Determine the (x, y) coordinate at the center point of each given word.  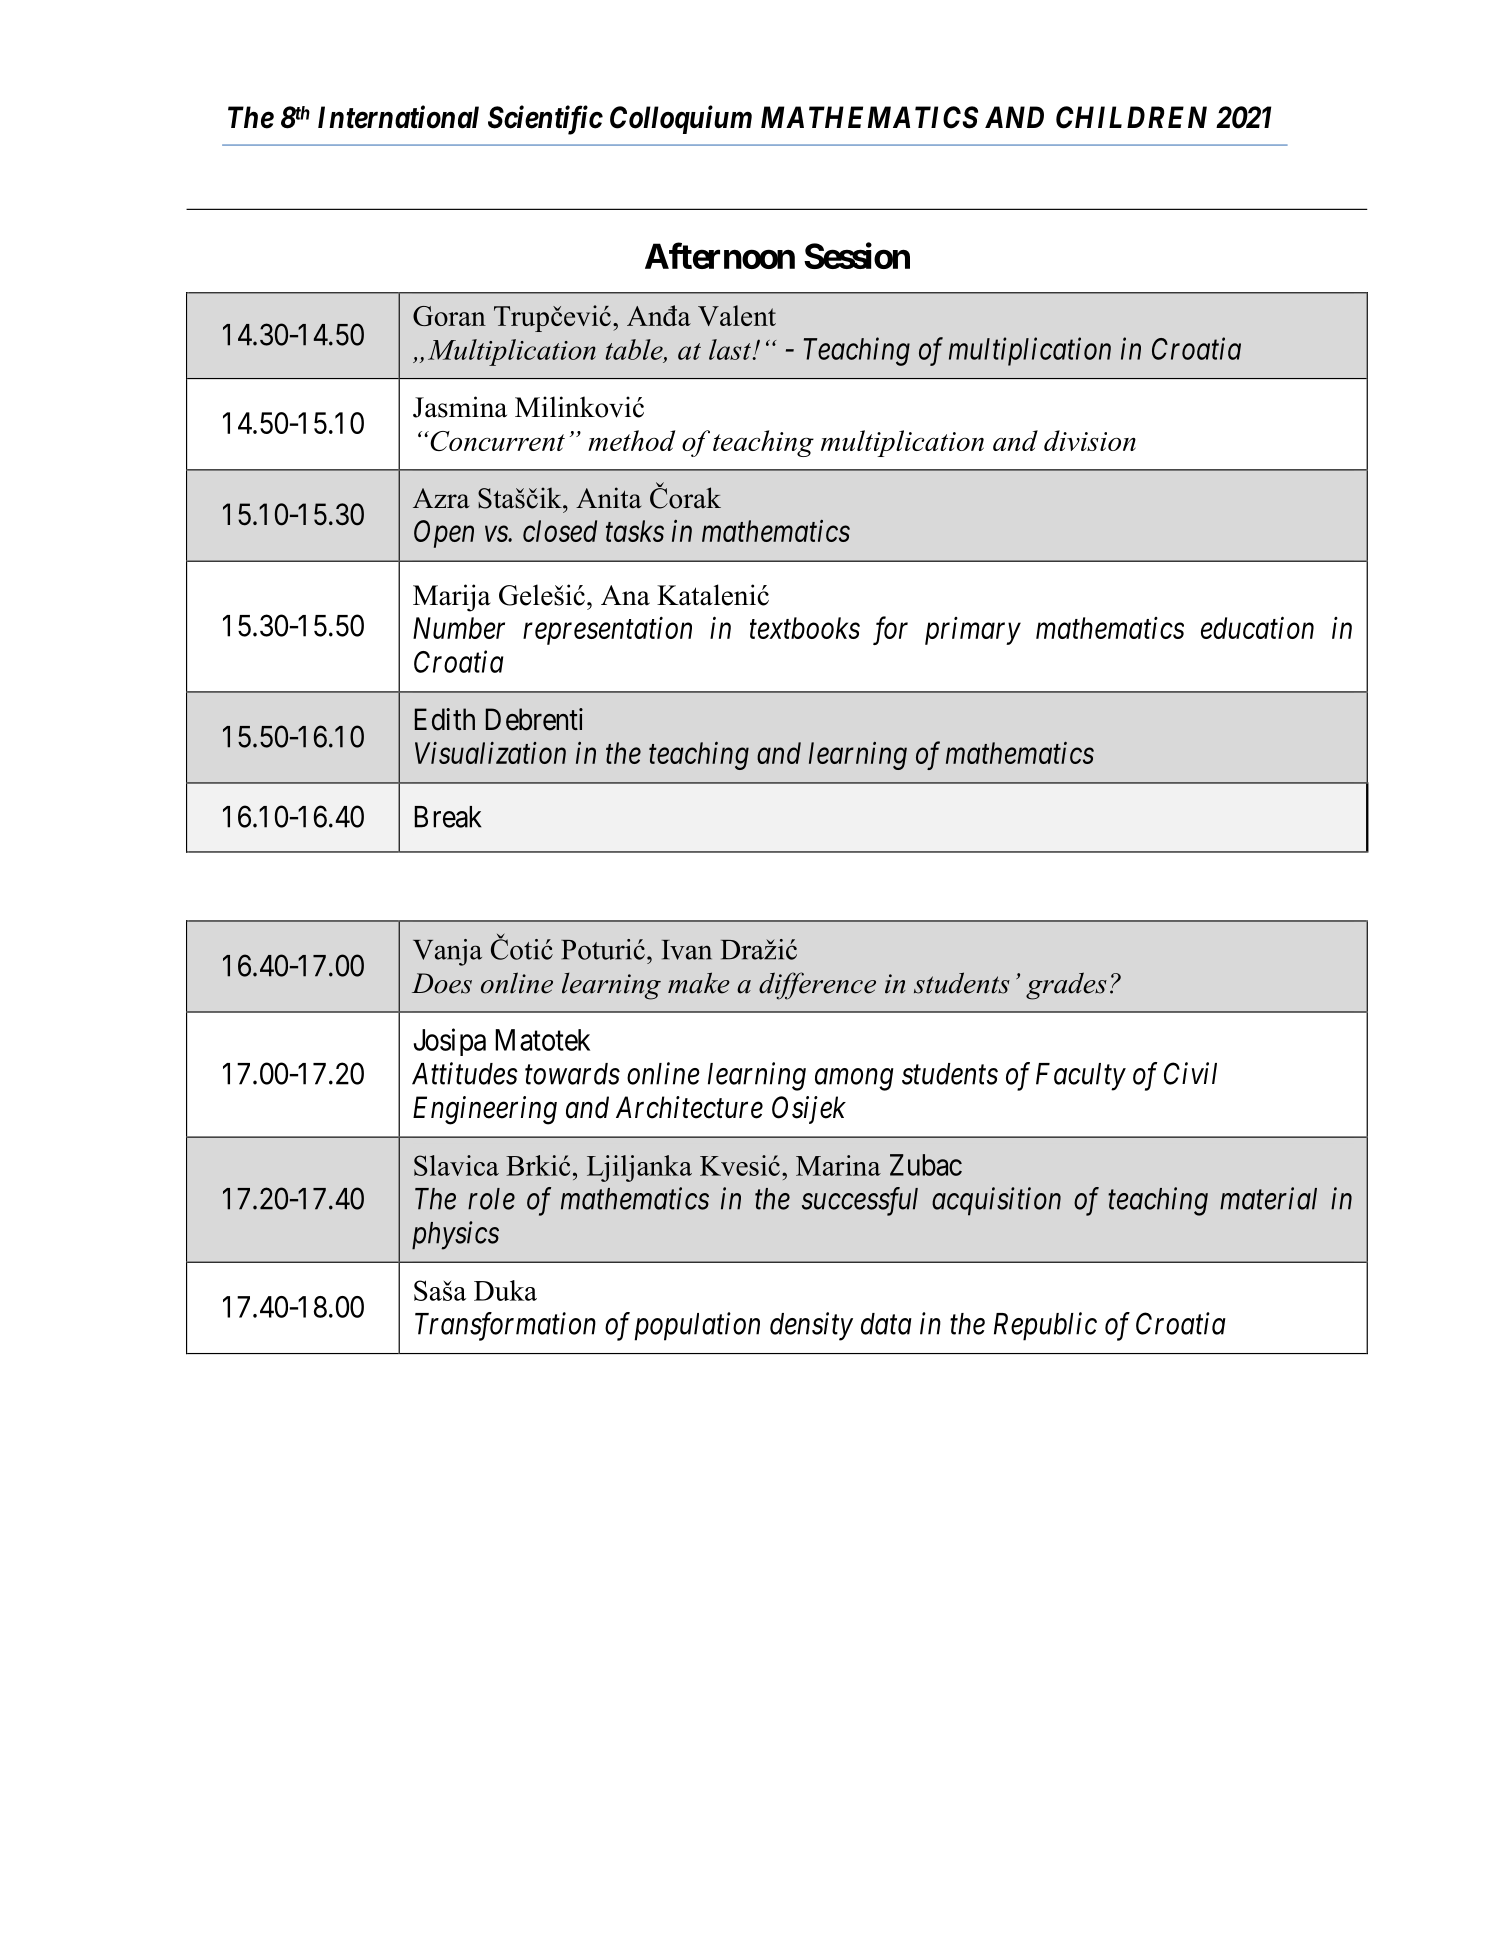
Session (857, 255)
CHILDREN (1131, 117)
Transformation (505, 1326)
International (398, 117)
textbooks (805, 628)
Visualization (490, 753)
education (1257, 627)
